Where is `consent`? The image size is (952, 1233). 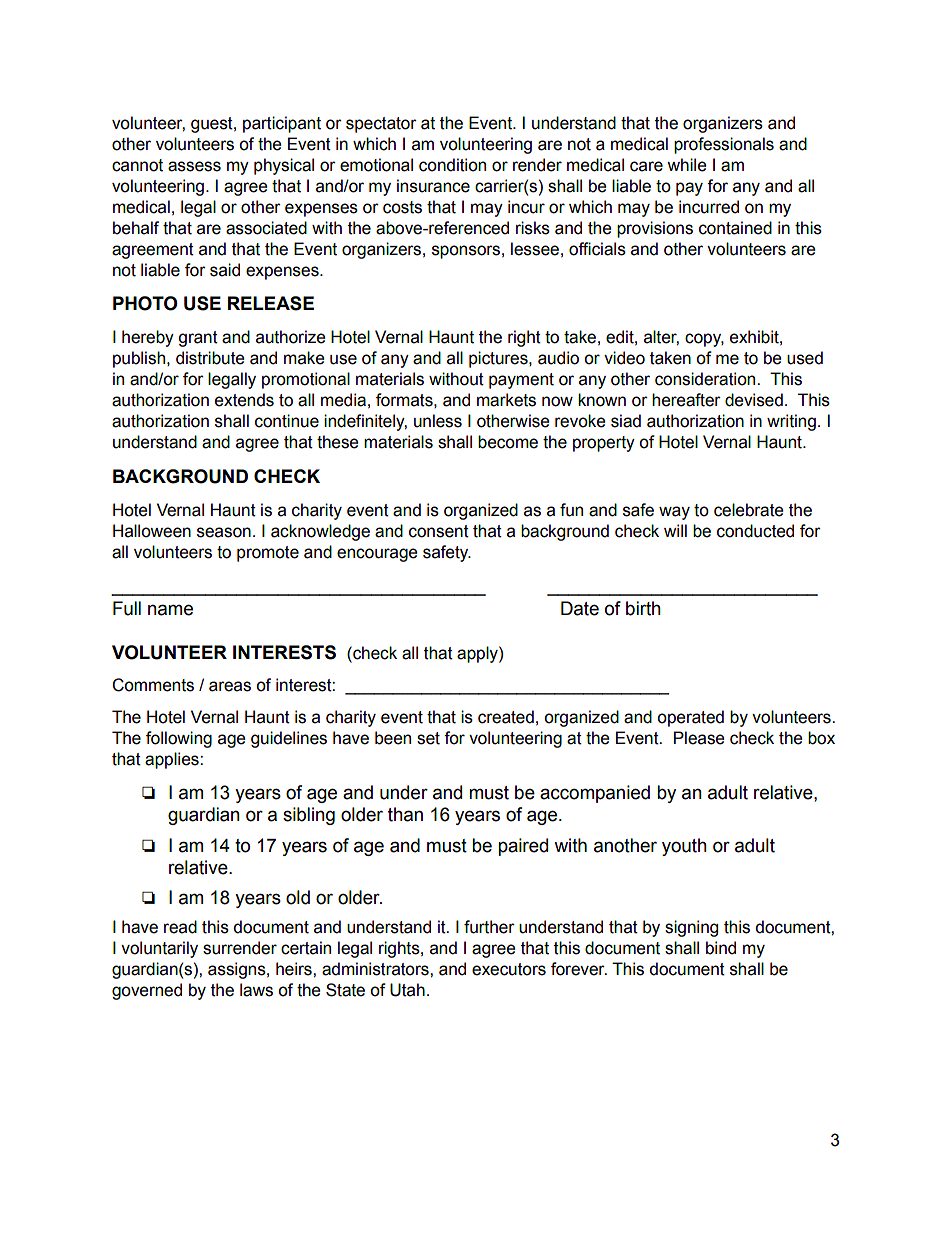
consent is located at coordinates (439, 531).
